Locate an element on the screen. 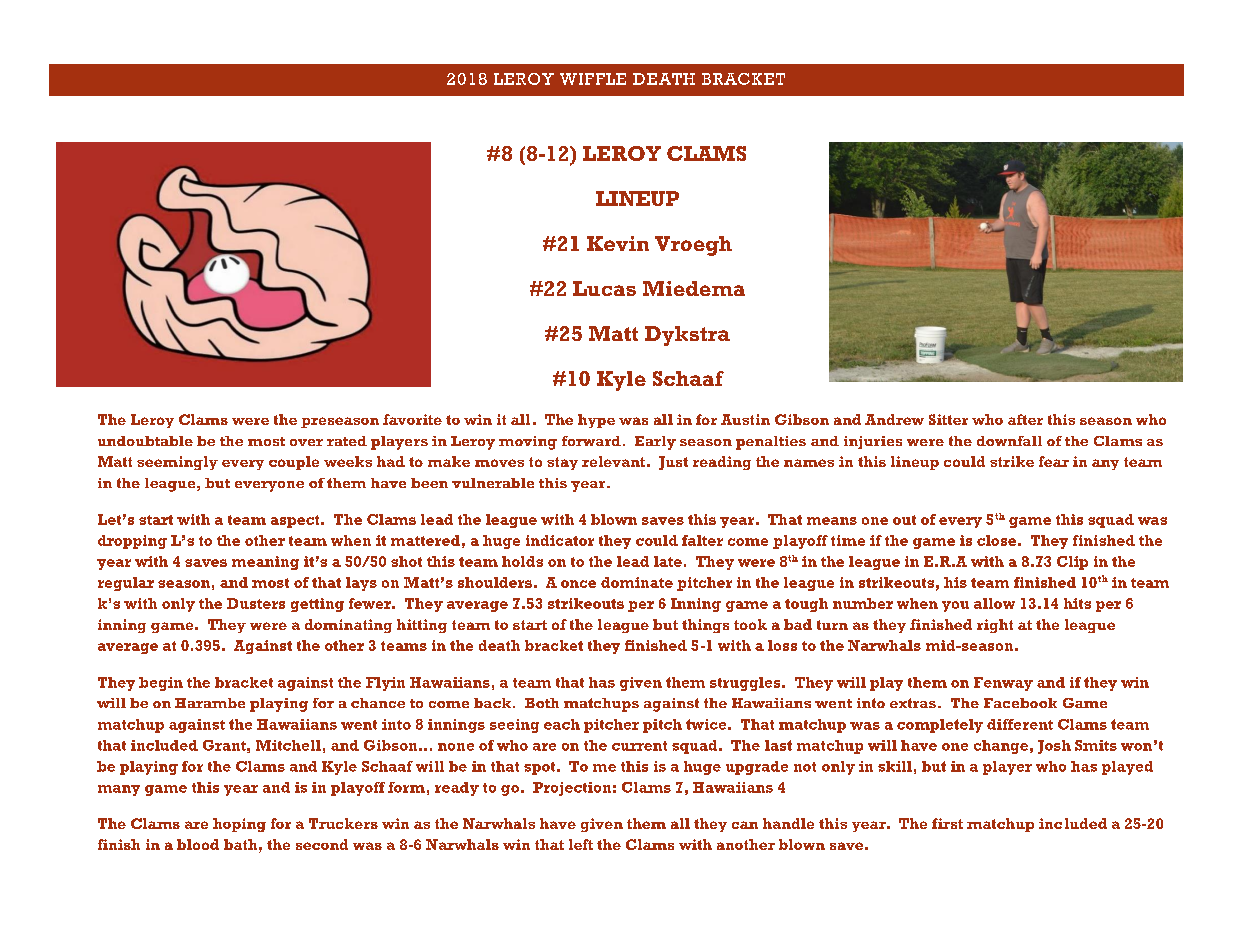 Image resolution: width=1233 pixels, height=952 pixels. hoping is located at coordinates (239, 825).
